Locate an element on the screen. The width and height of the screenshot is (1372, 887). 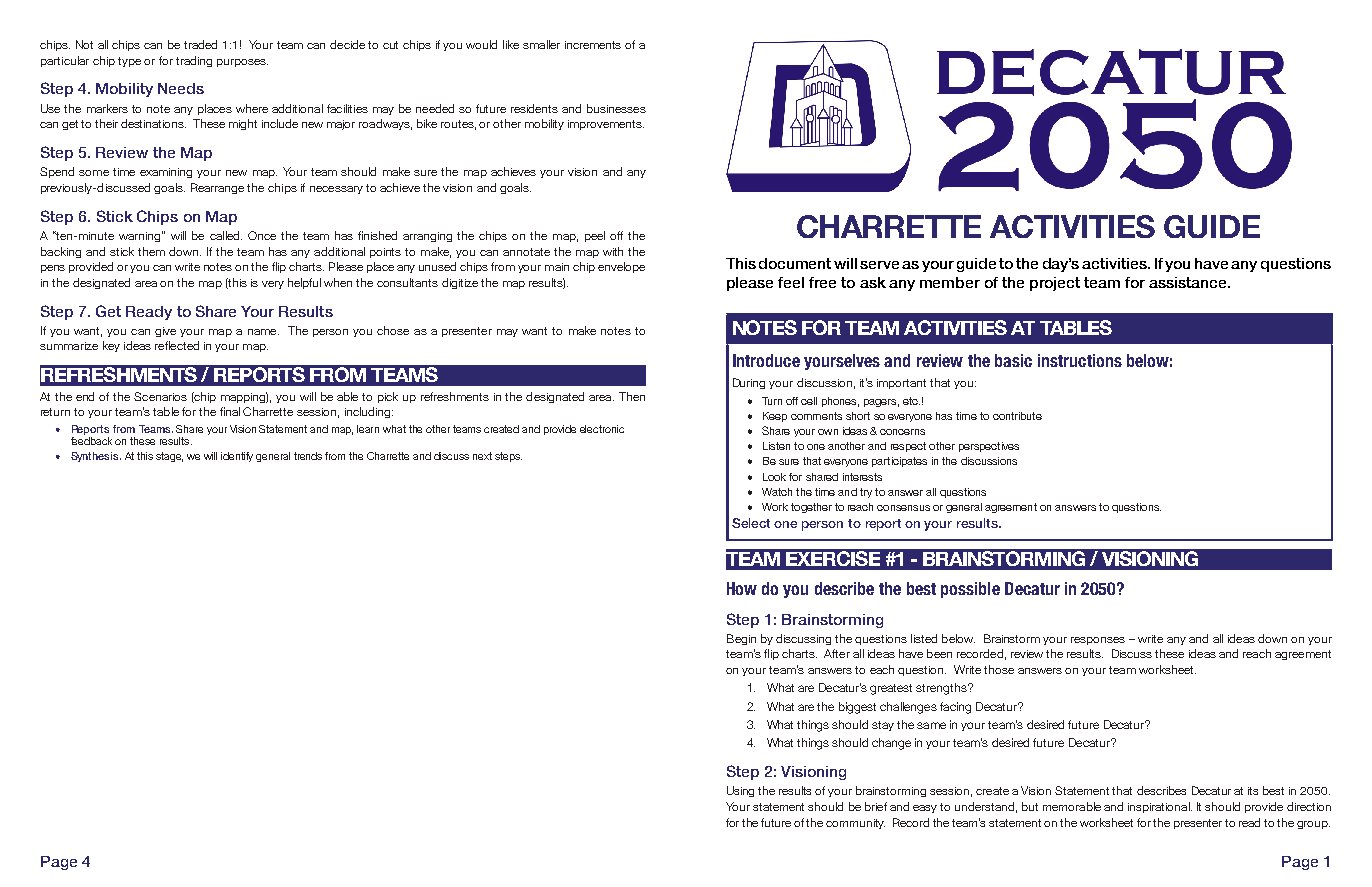
give is located at coordinates (165, 332).
